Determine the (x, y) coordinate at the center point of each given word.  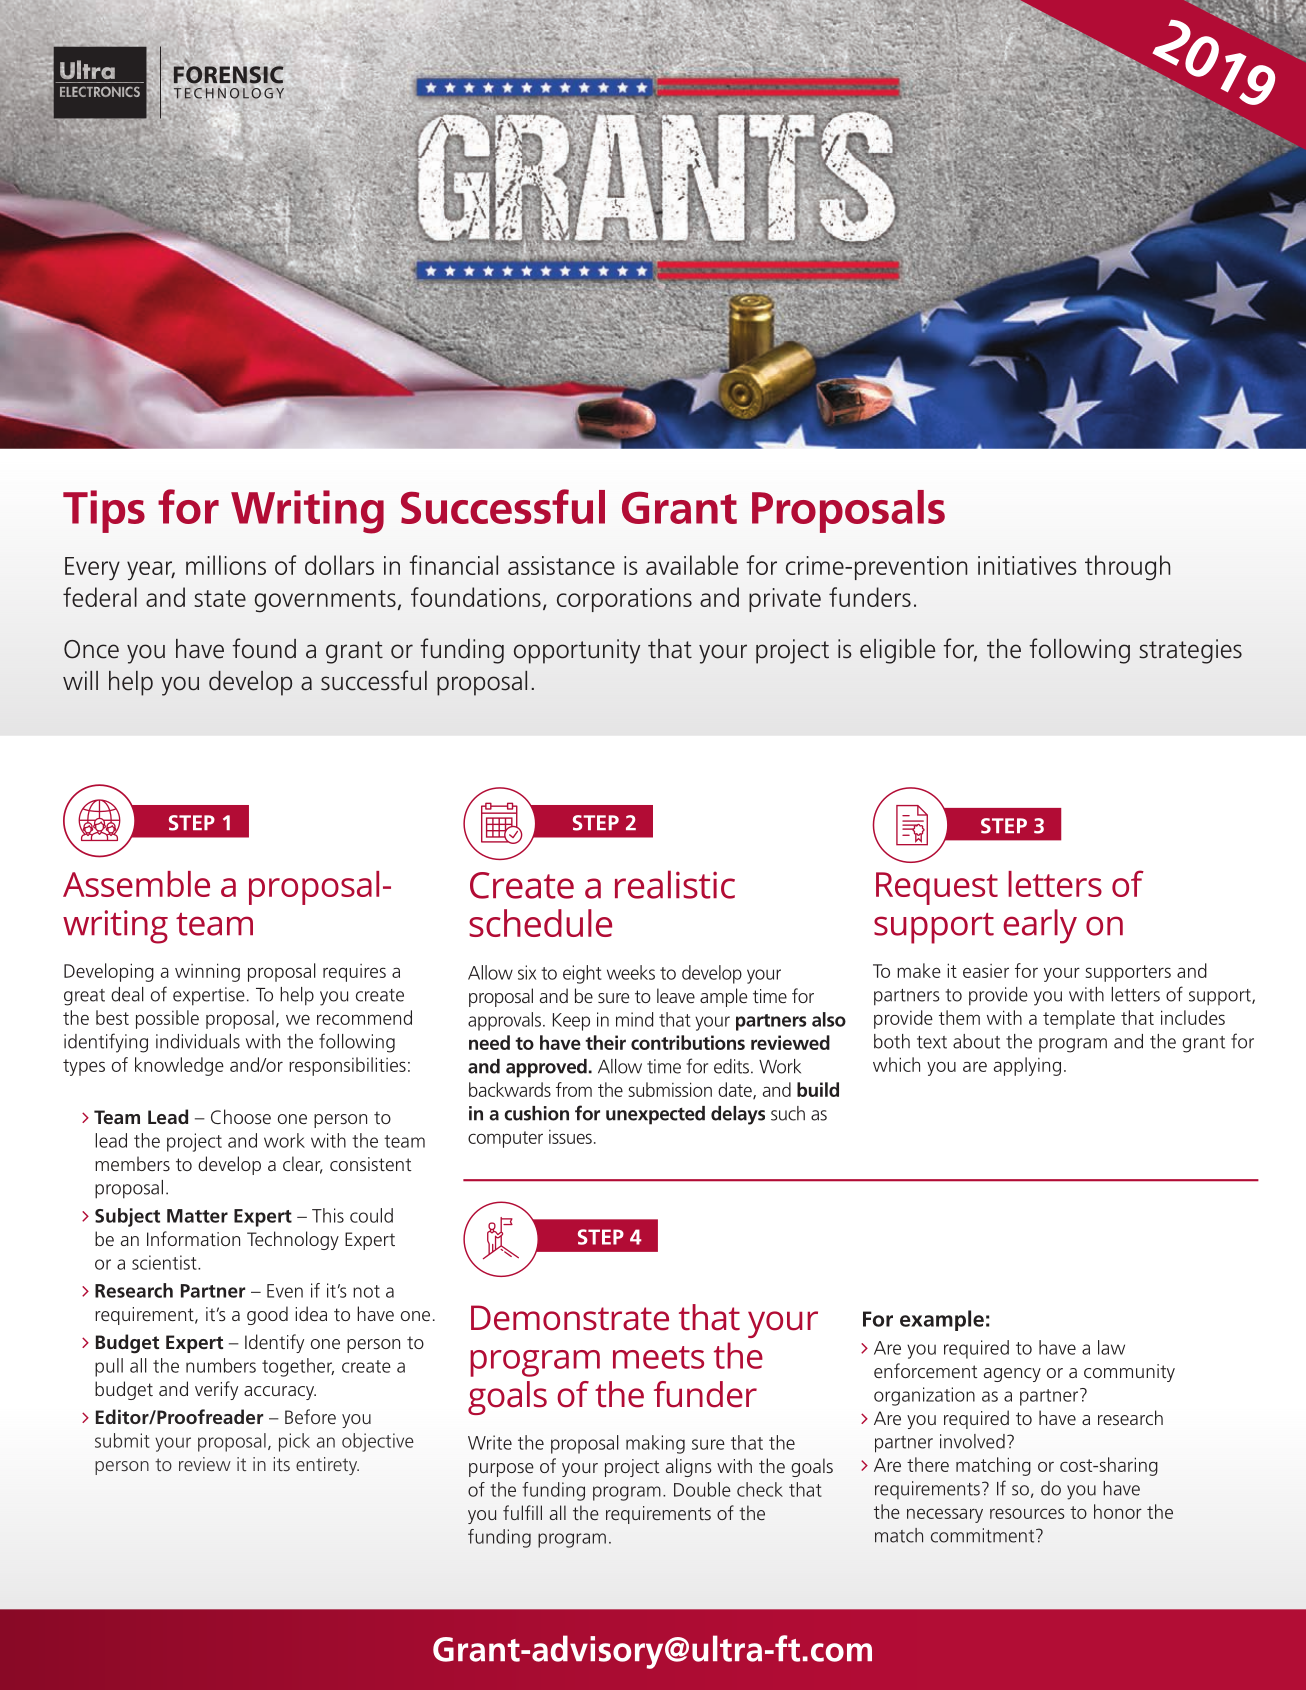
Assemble (136, 884)
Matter (197, 1216)
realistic (675, 884)
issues (570, 1137)
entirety (327, 1466)
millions (226, 565)
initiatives (1027, 565)
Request (937, 888)
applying (1027, 1066)
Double (702, 1489)
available (692, 565)
